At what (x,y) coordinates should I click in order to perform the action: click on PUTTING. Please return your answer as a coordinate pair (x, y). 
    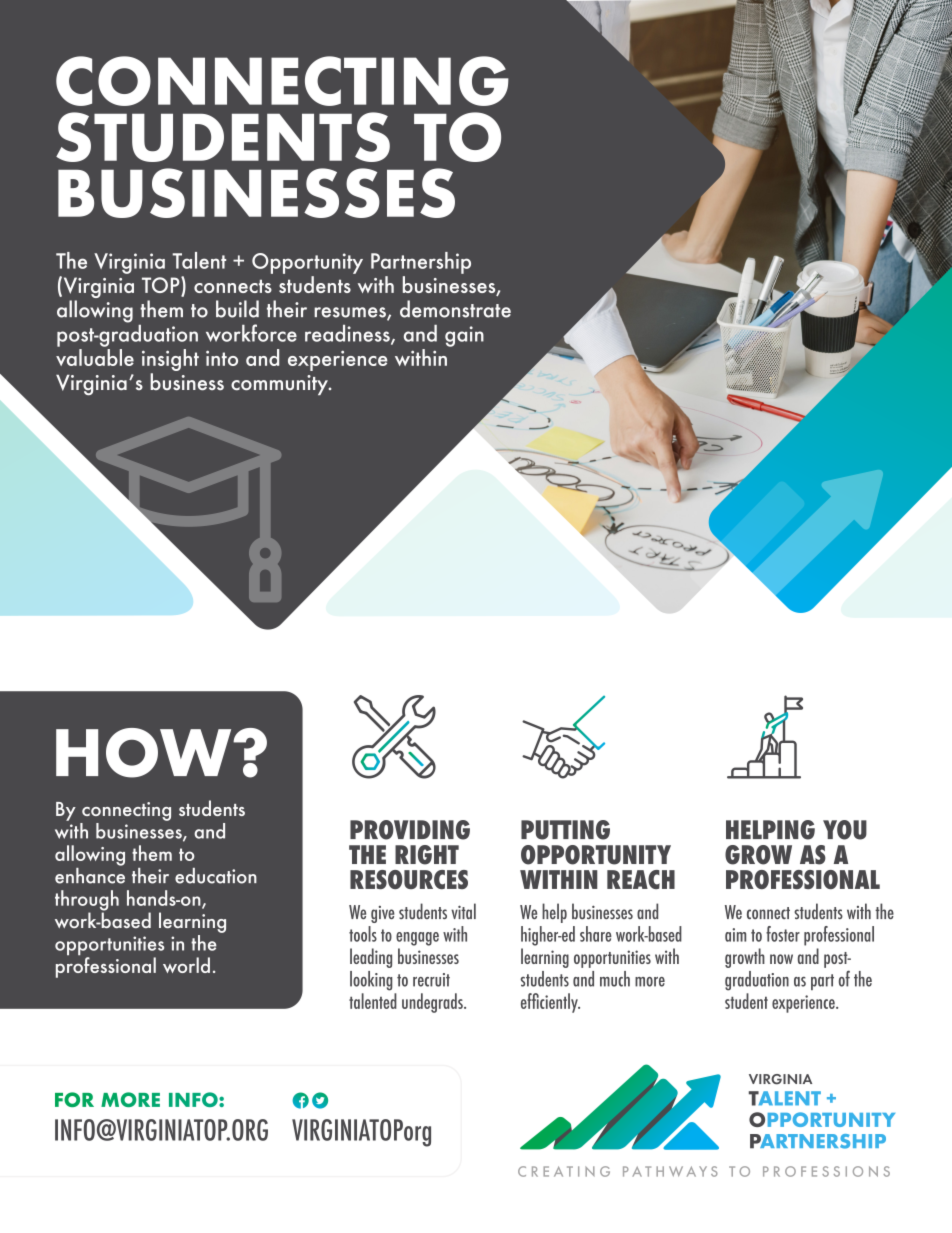
    Looking at the image, I should click on (565, 830).
